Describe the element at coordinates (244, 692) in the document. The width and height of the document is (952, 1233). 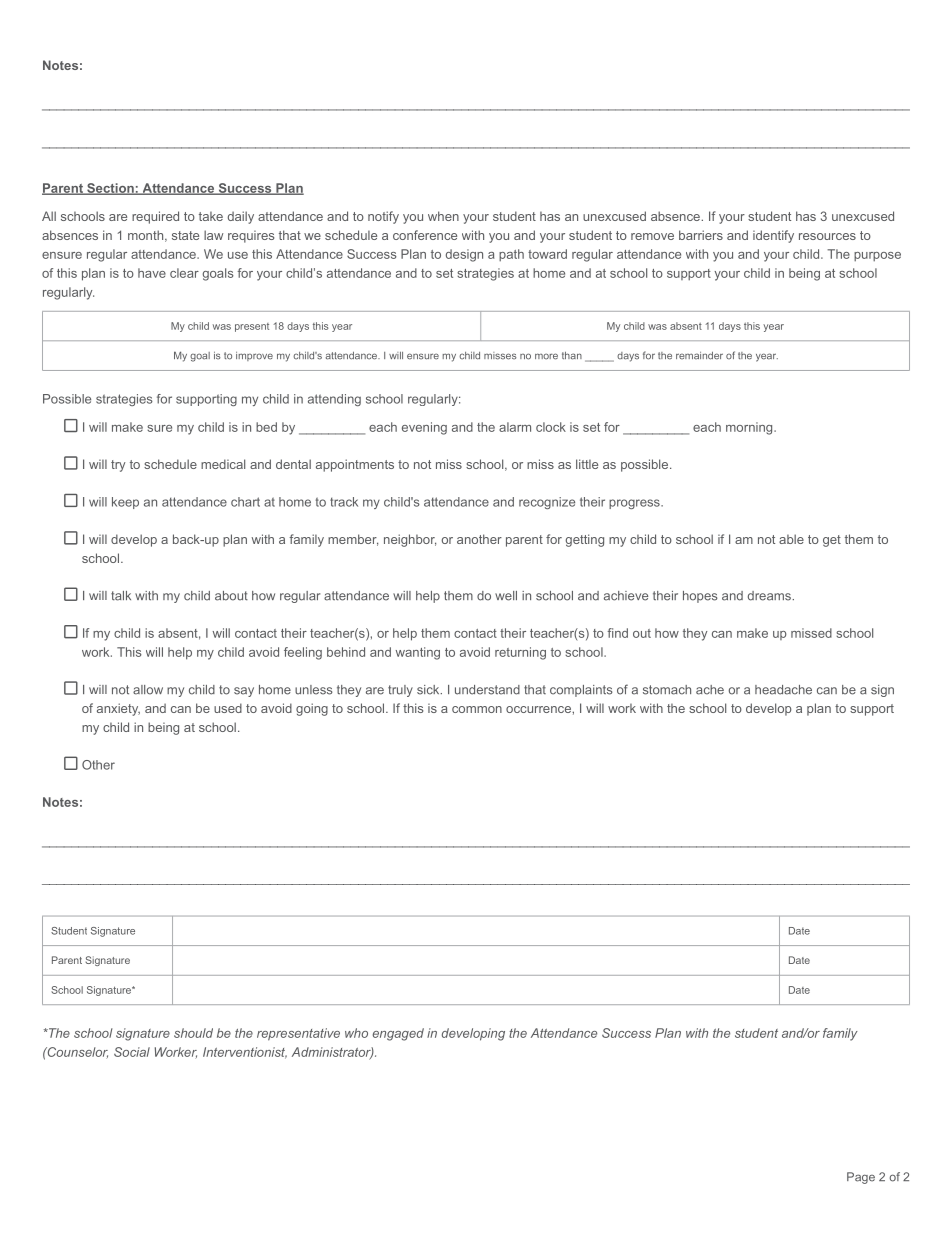
I see `say` at that location.
